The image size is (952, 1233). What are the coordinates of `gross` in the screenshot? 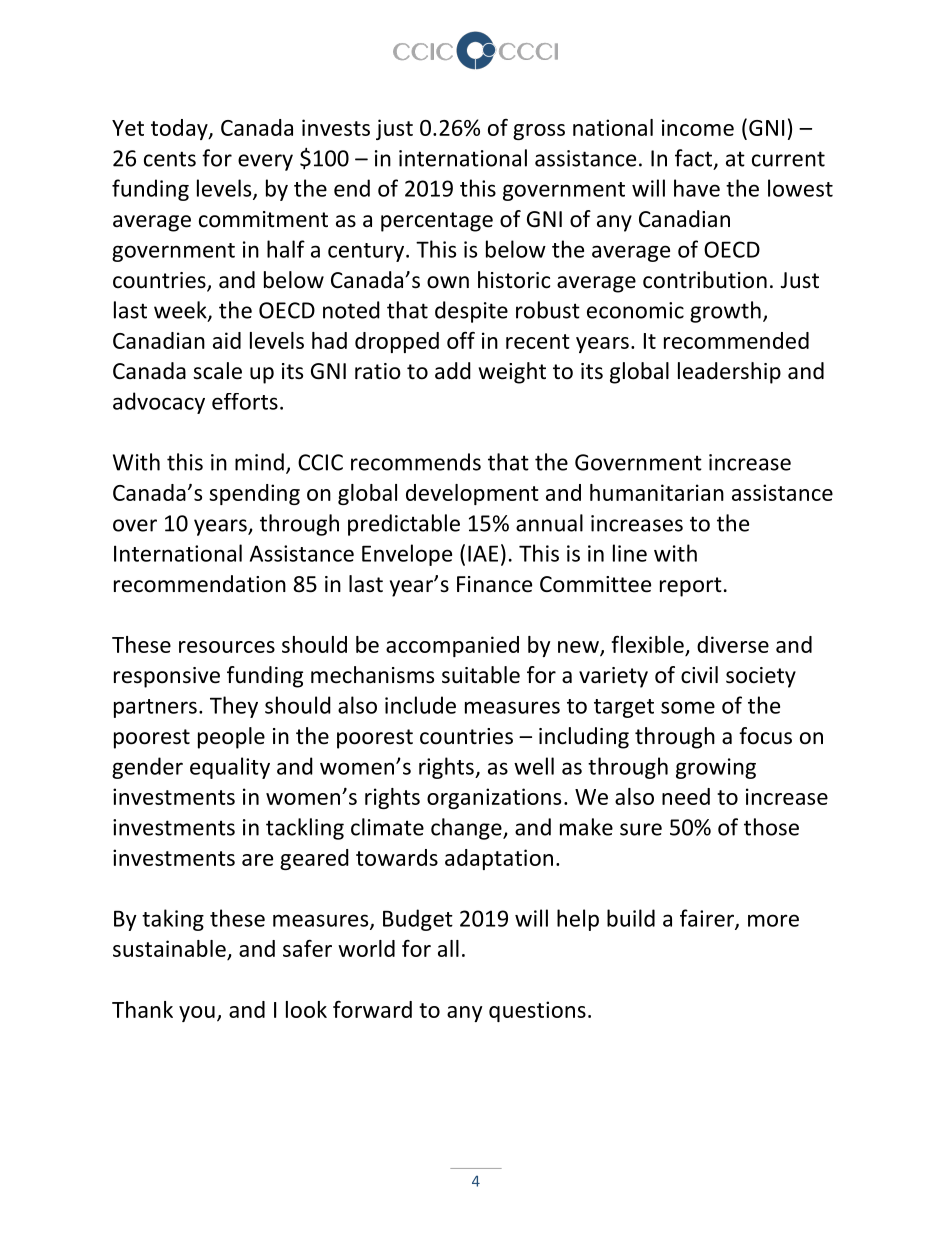 It's located at (539, 132).
